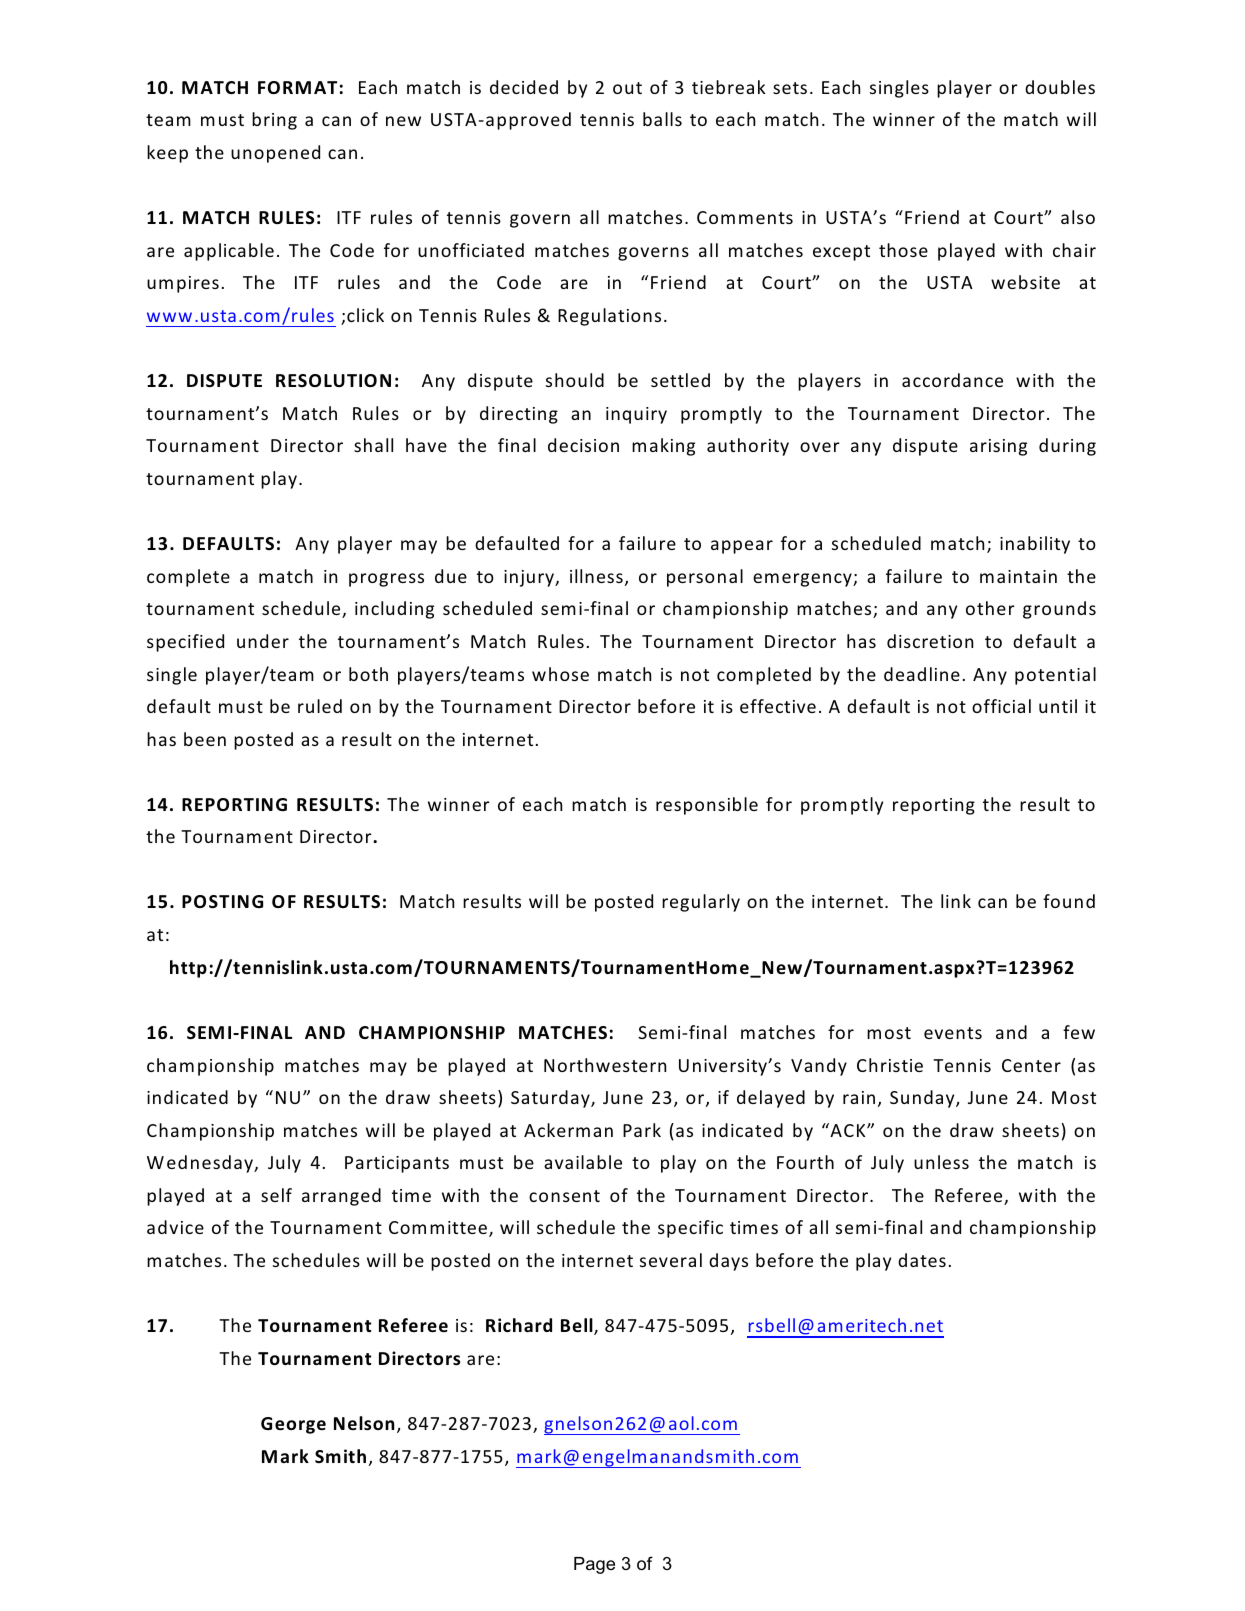 The height and width of the image is (1611, 1245). I want to click on Page, so click(594, 1565).
